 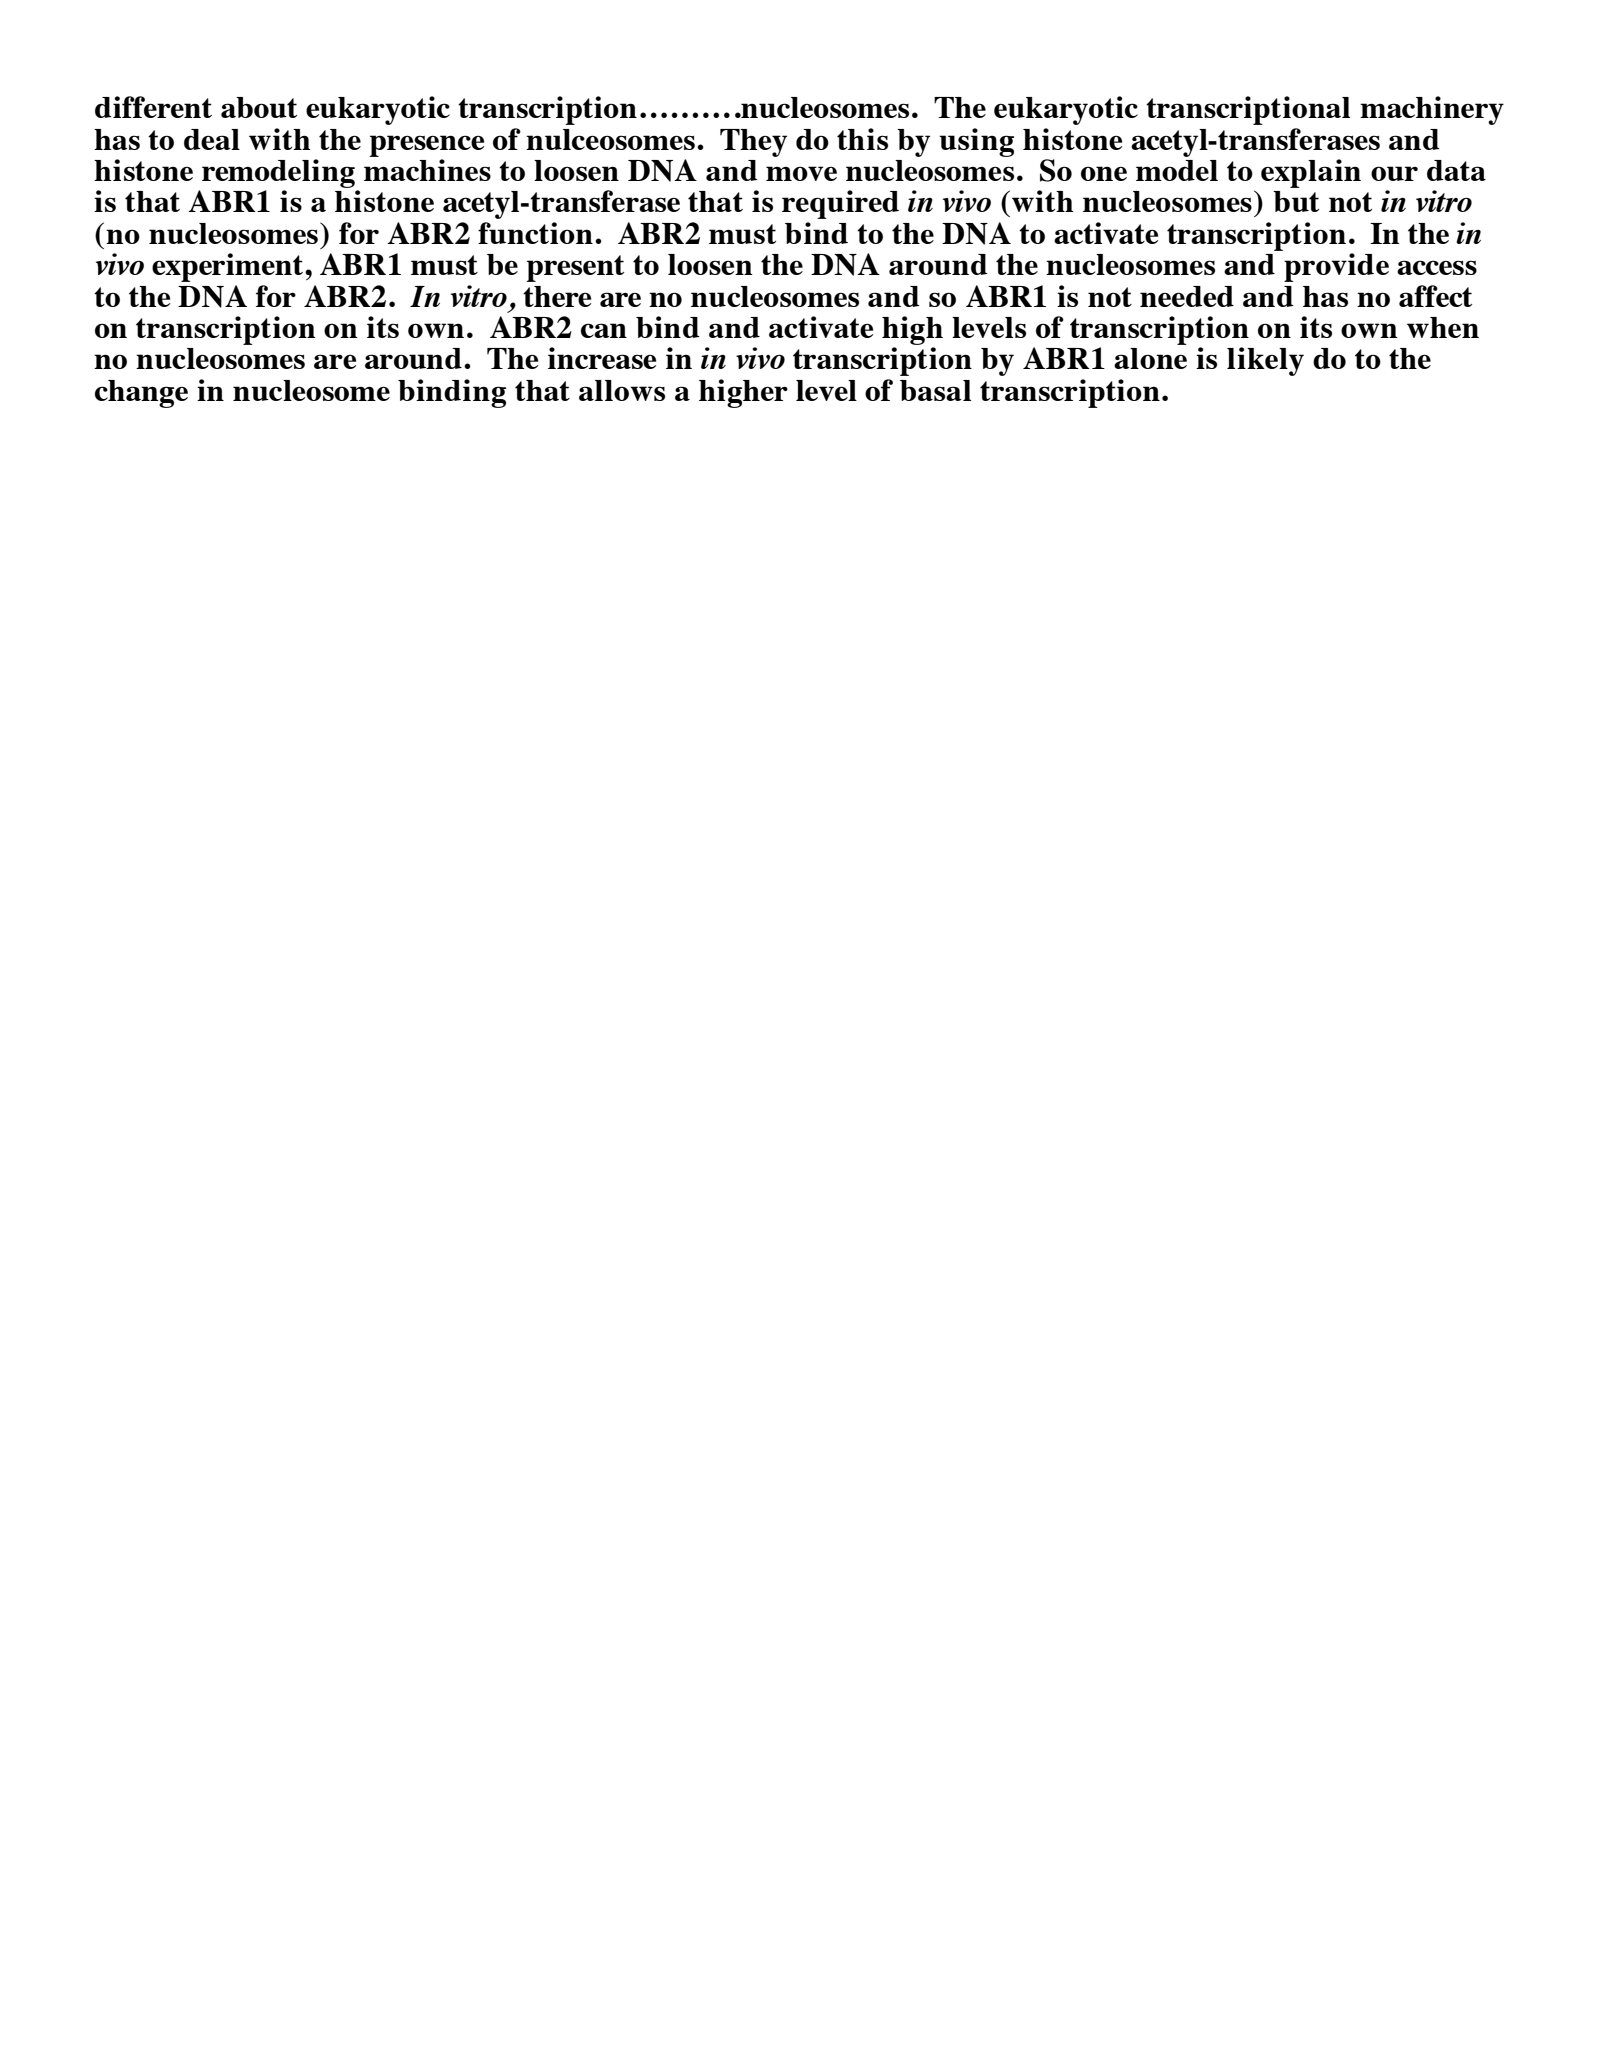 I want to click on basal, so click(x=935, y=390).
